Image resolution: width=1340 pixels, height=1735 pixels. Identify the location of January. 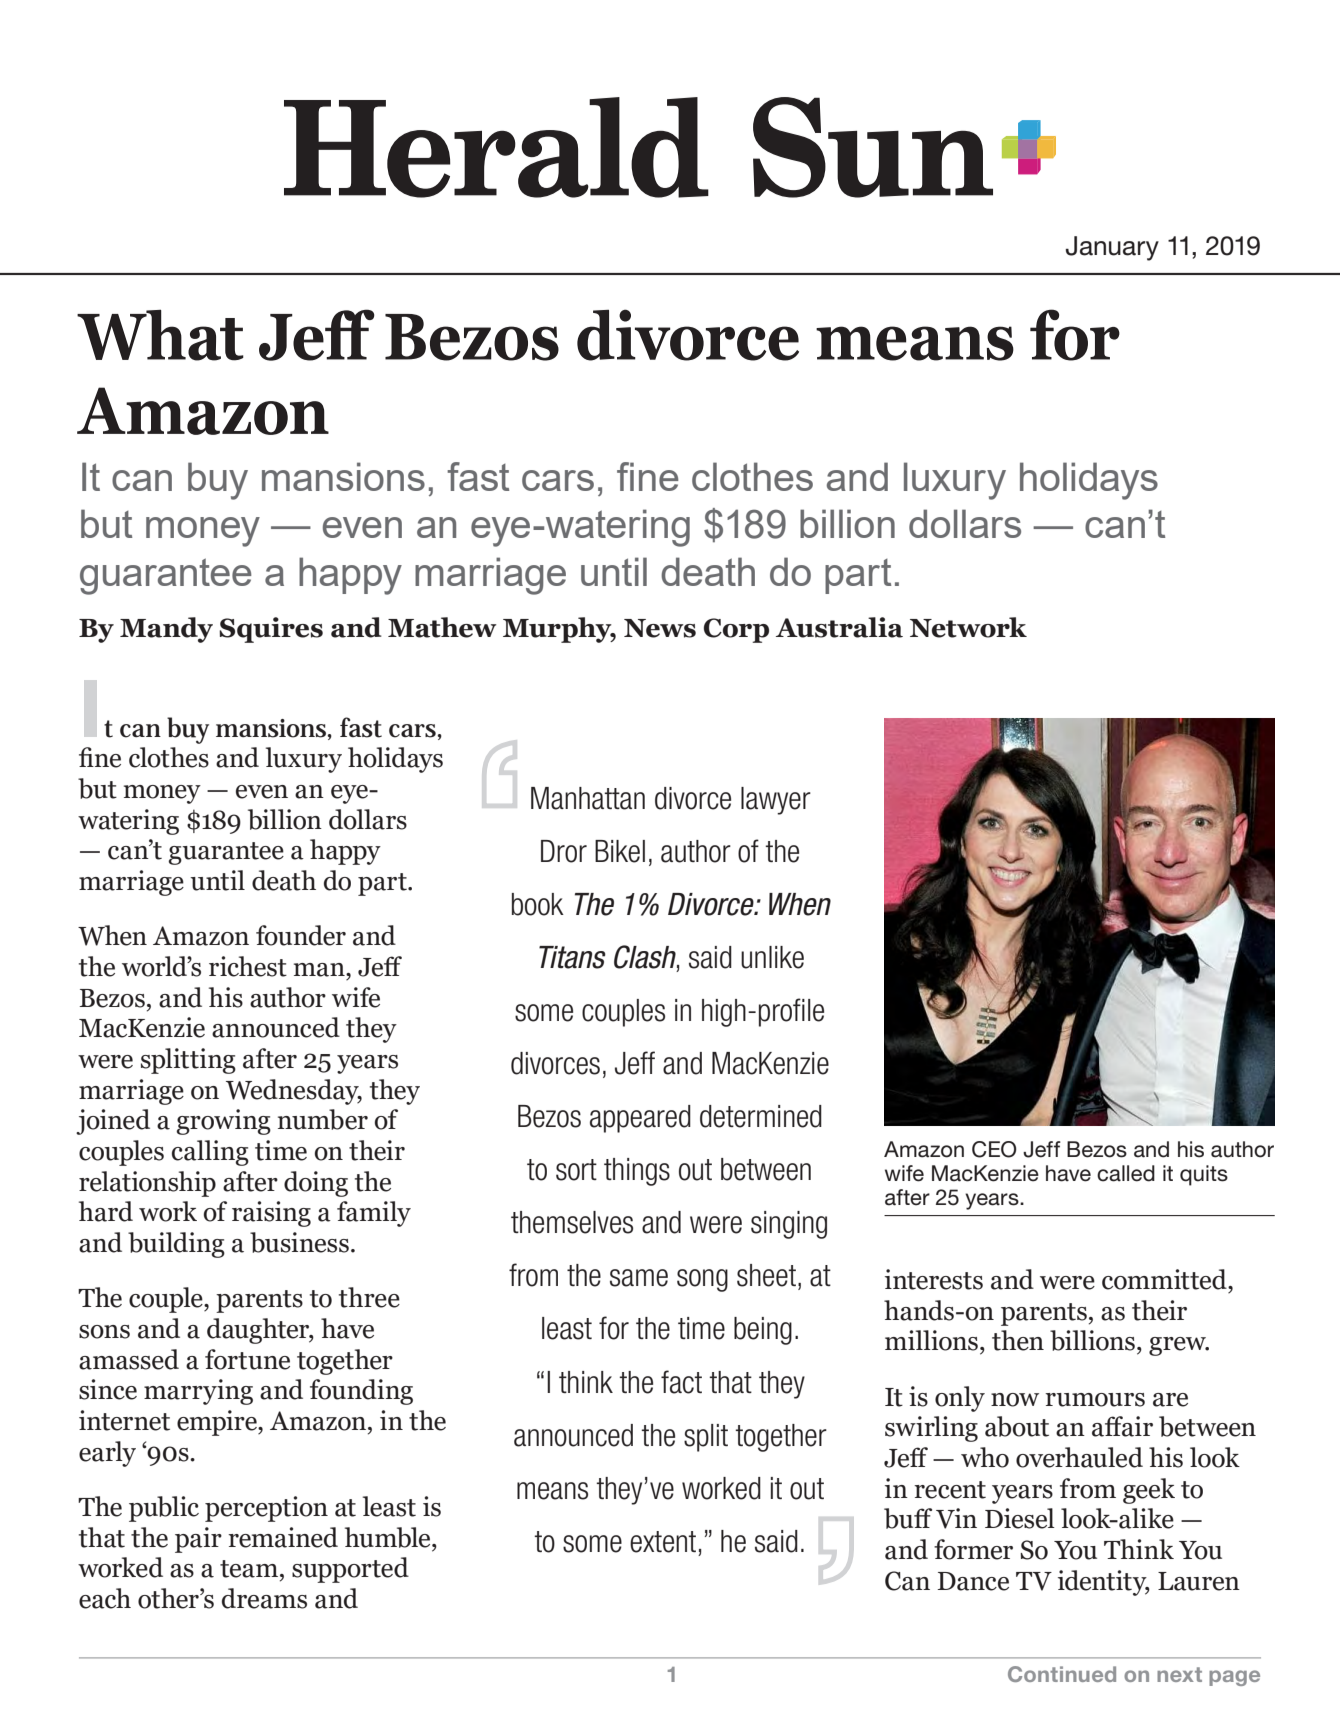
(1112, 248).
